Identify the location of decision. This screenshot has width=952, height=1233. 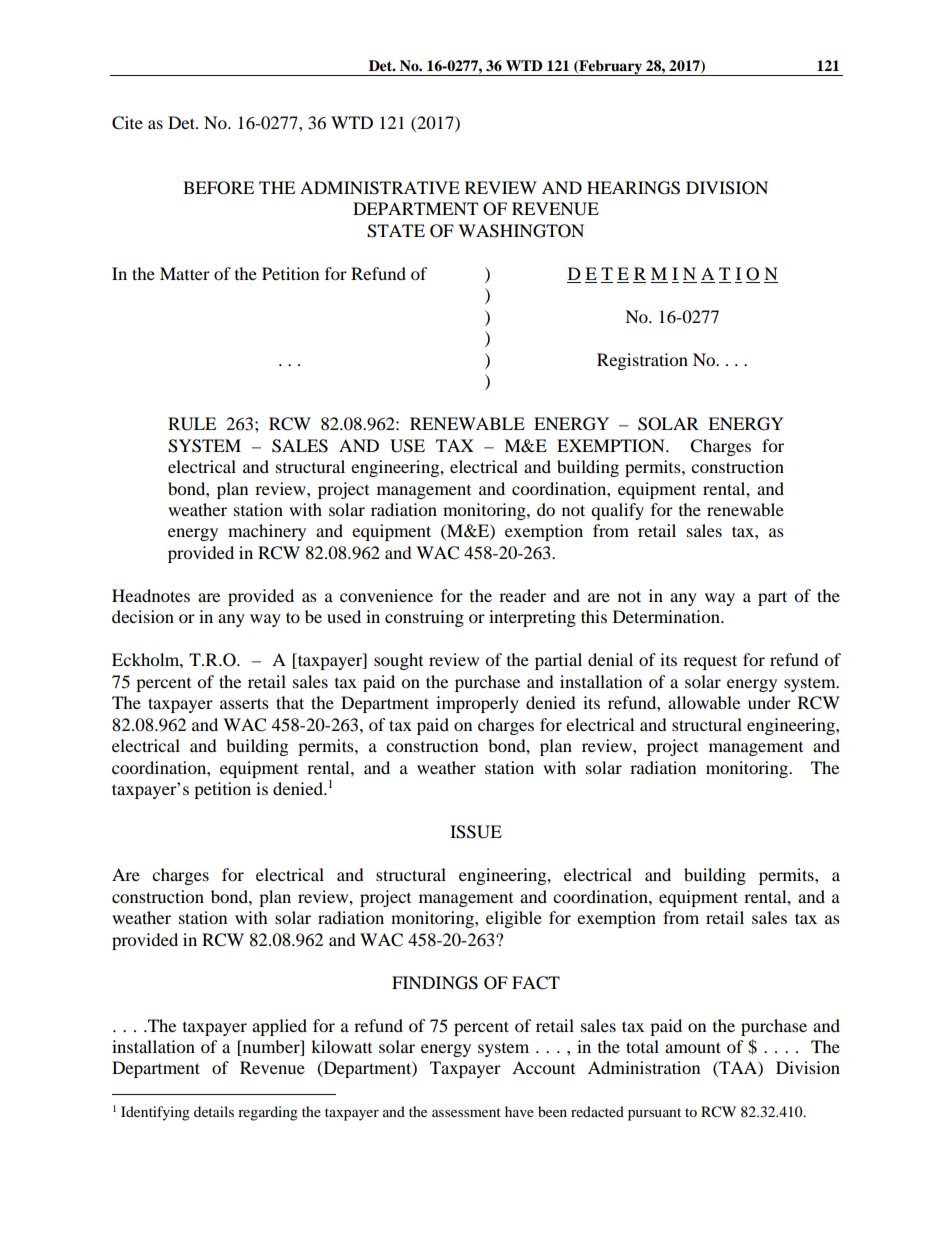
(143, 616).
